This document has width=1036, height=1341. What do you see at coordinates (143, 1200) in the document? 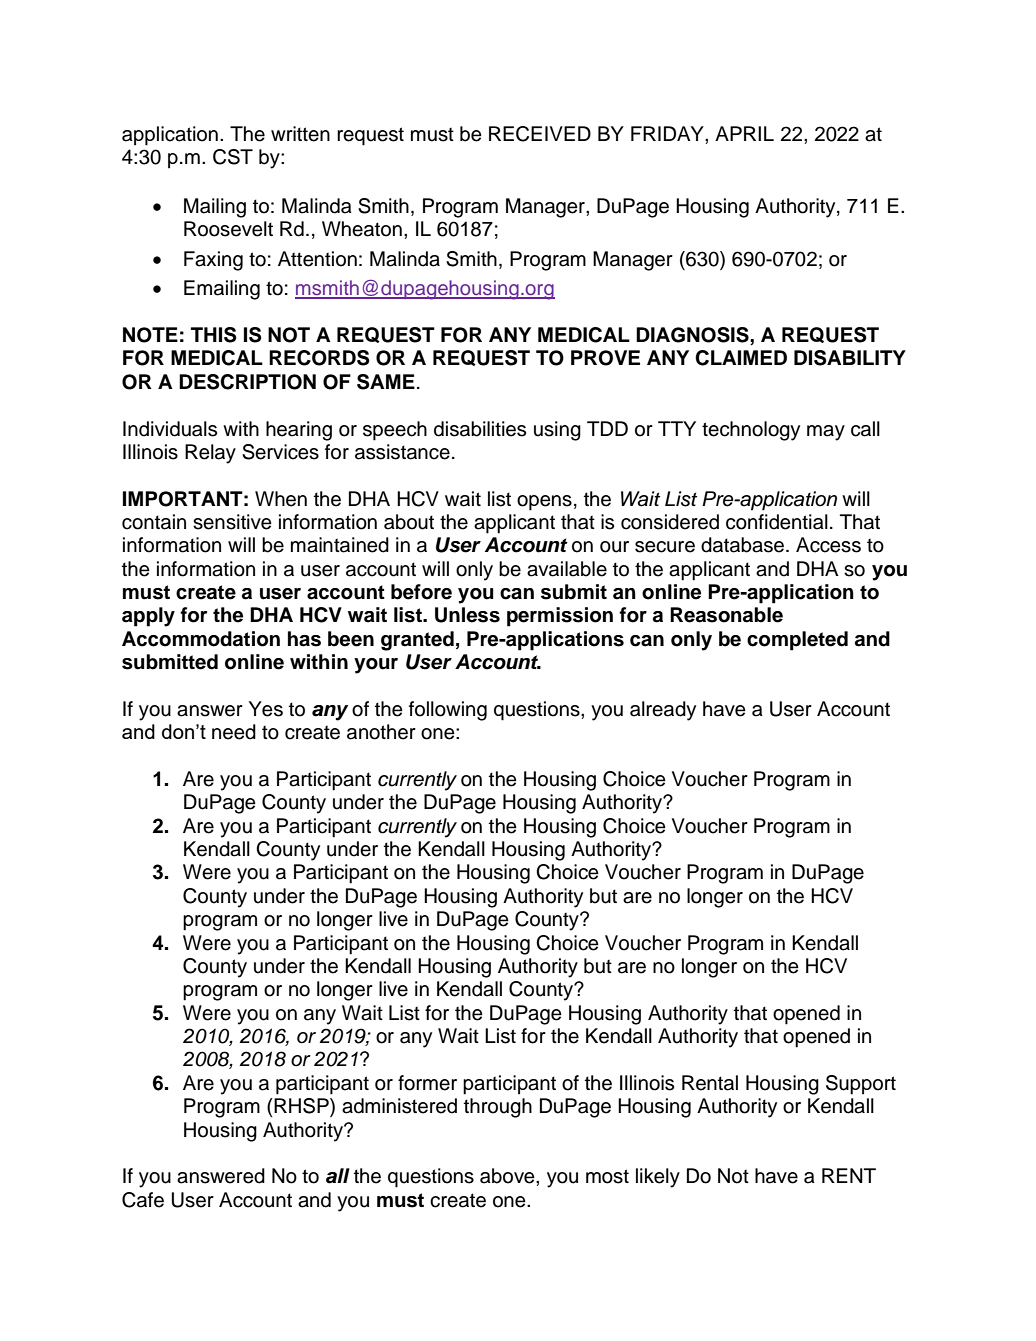
I see `Cafe` at bounding box center [143, 1200].
